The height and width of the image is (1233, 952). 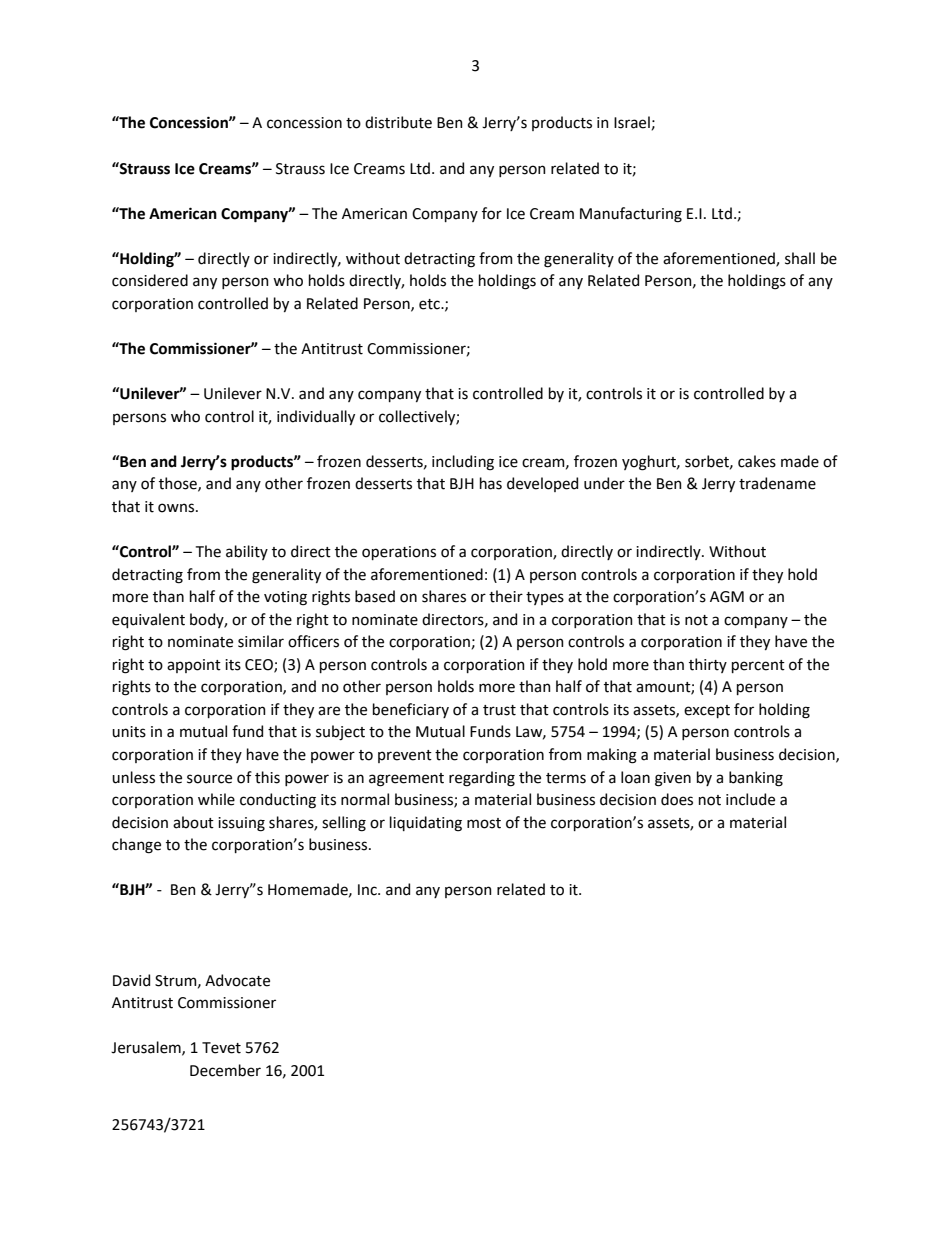 What do you see at coordinates (727, 597) in the image?
I see `AGM` at bounding box center [727, 597].
